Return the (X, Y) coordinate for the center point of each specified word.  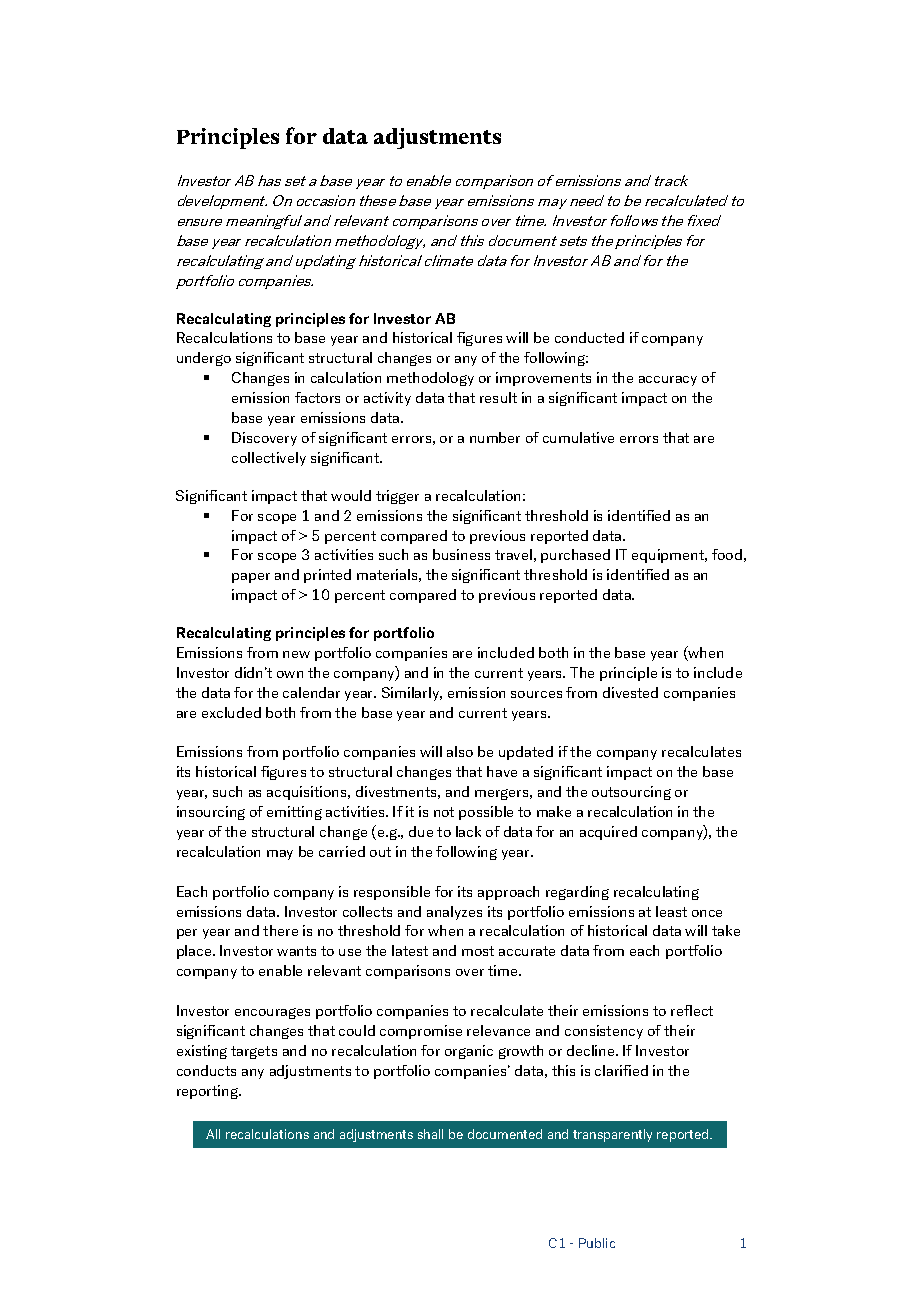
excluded (231, 712)
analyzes (454, 913)
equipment (669, 556)
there (280, 930)
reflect (692, 1010)
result (498, 397)
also (460, 751)
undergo (204, 359)
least (671, 911)
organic (469, 1052)
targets (254, 1052)
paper (251, 578)
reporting (208, 1092)
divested (630, 692)
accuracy (668, 381)
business (461, 554)
